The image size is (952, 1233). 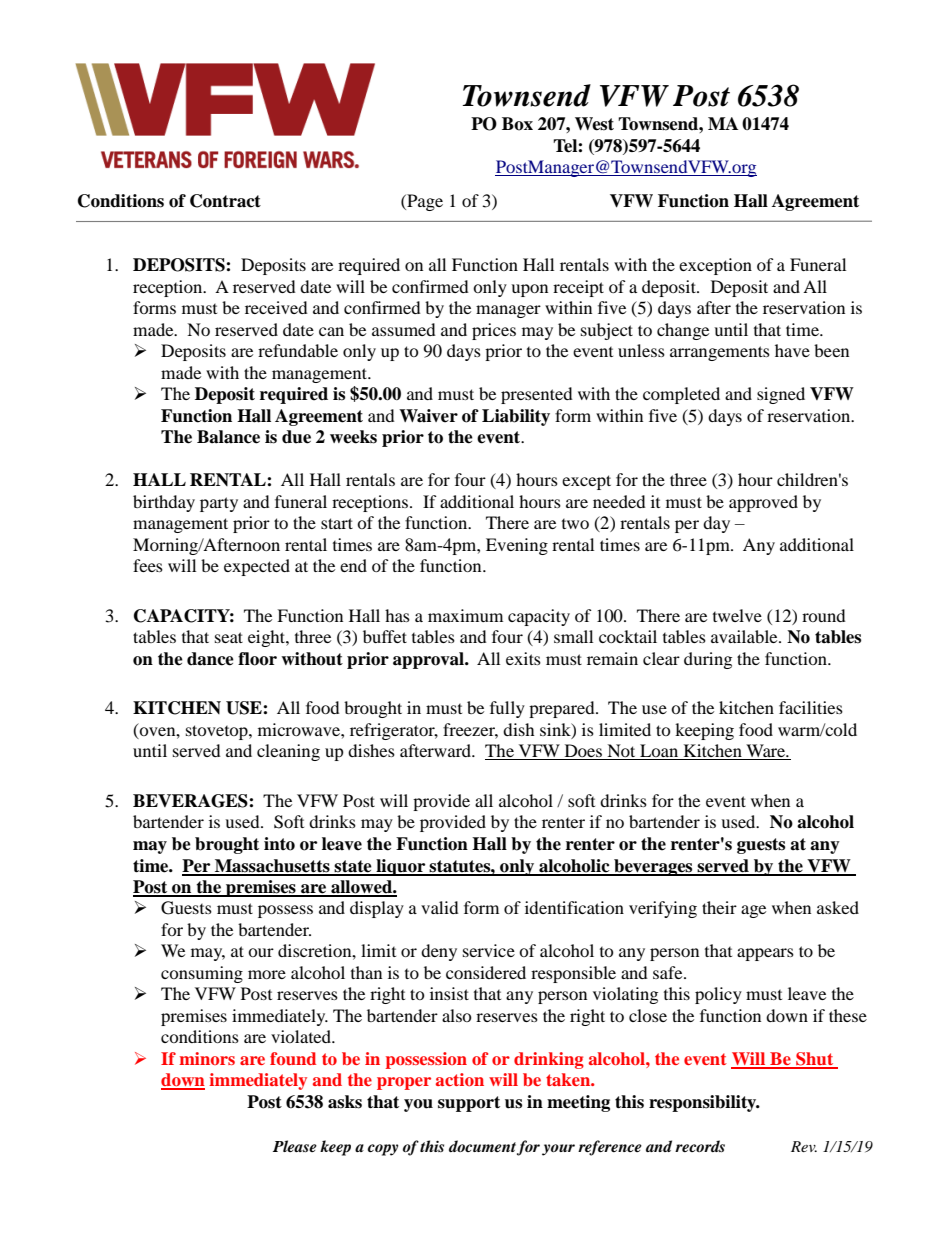 I want to click on West, so click(x=594, y=124).
